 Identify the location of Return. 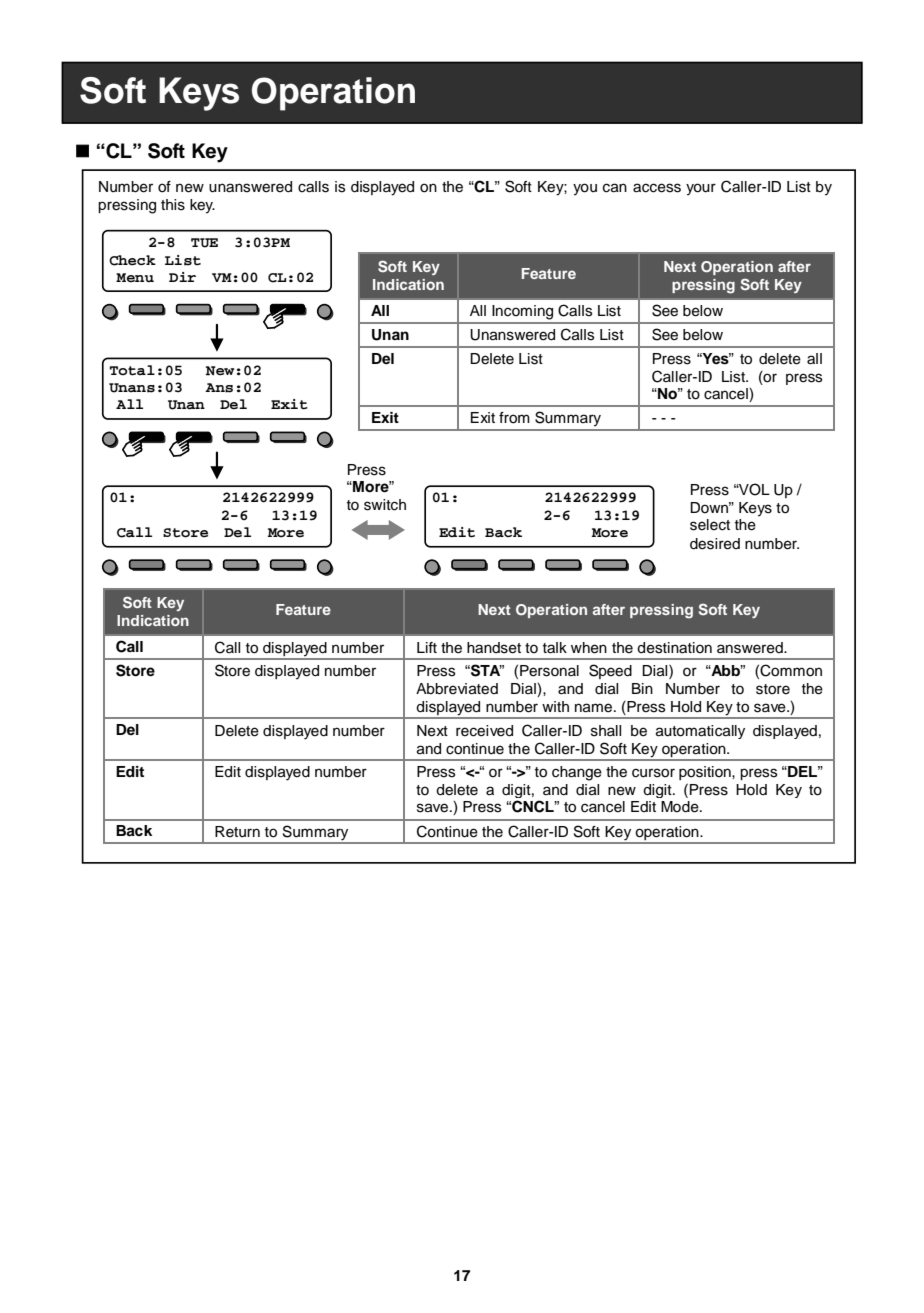
(237, 832).
